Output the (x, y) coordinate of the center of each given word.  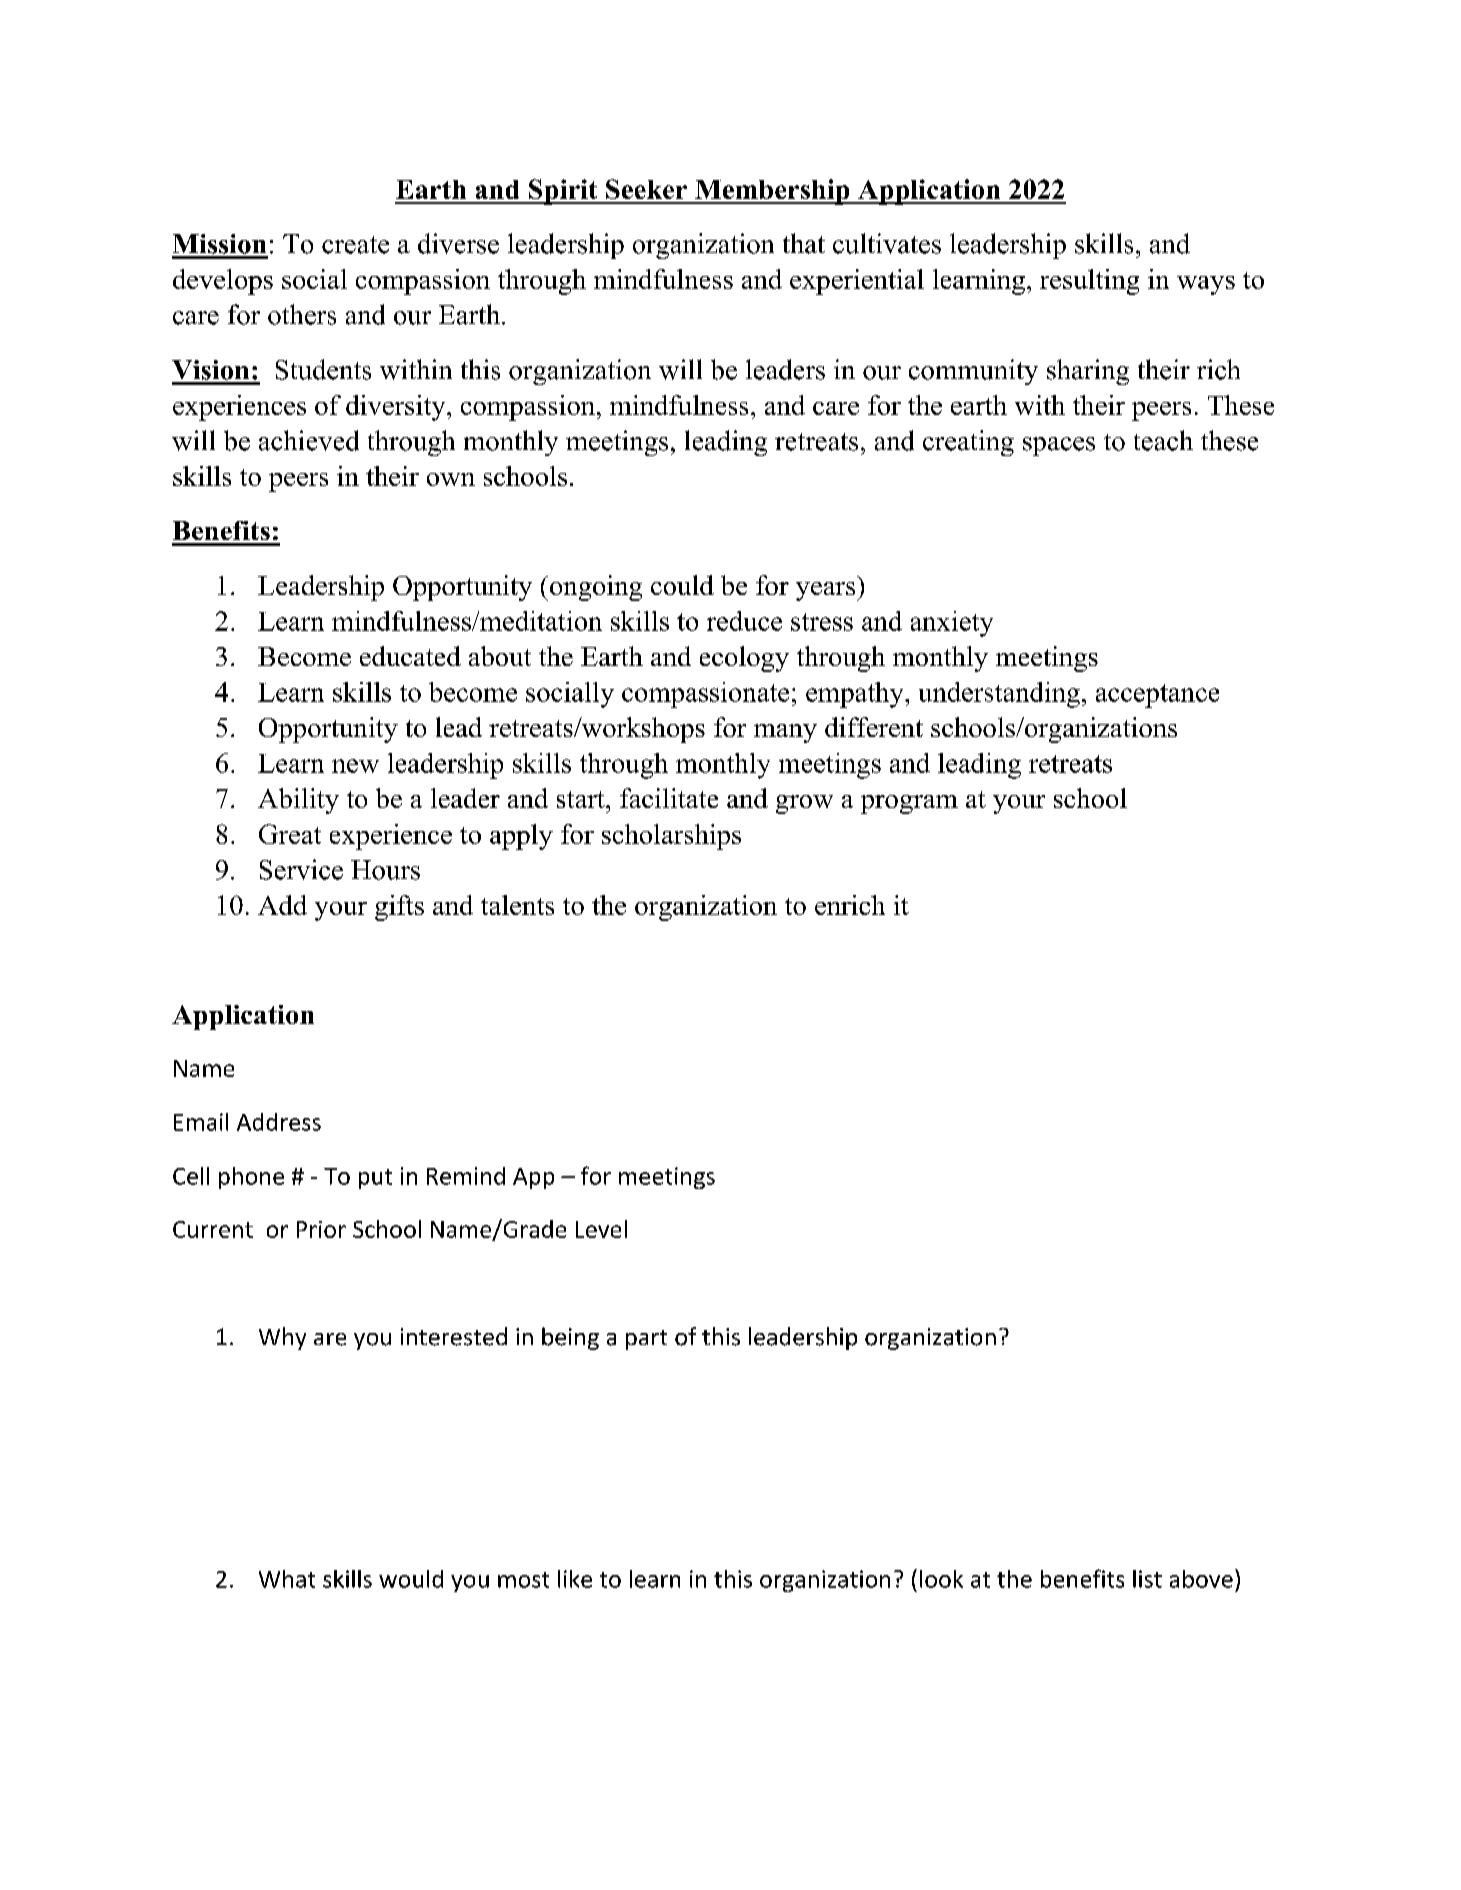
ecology (744, 659)
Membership (772, 192)
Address (279, 1122)
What (287, 1579)
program (909, 804)
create (355, 245)
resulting (1089, 282)
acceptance (1157, 696)
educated (410, 656)
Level (601, 1229)
